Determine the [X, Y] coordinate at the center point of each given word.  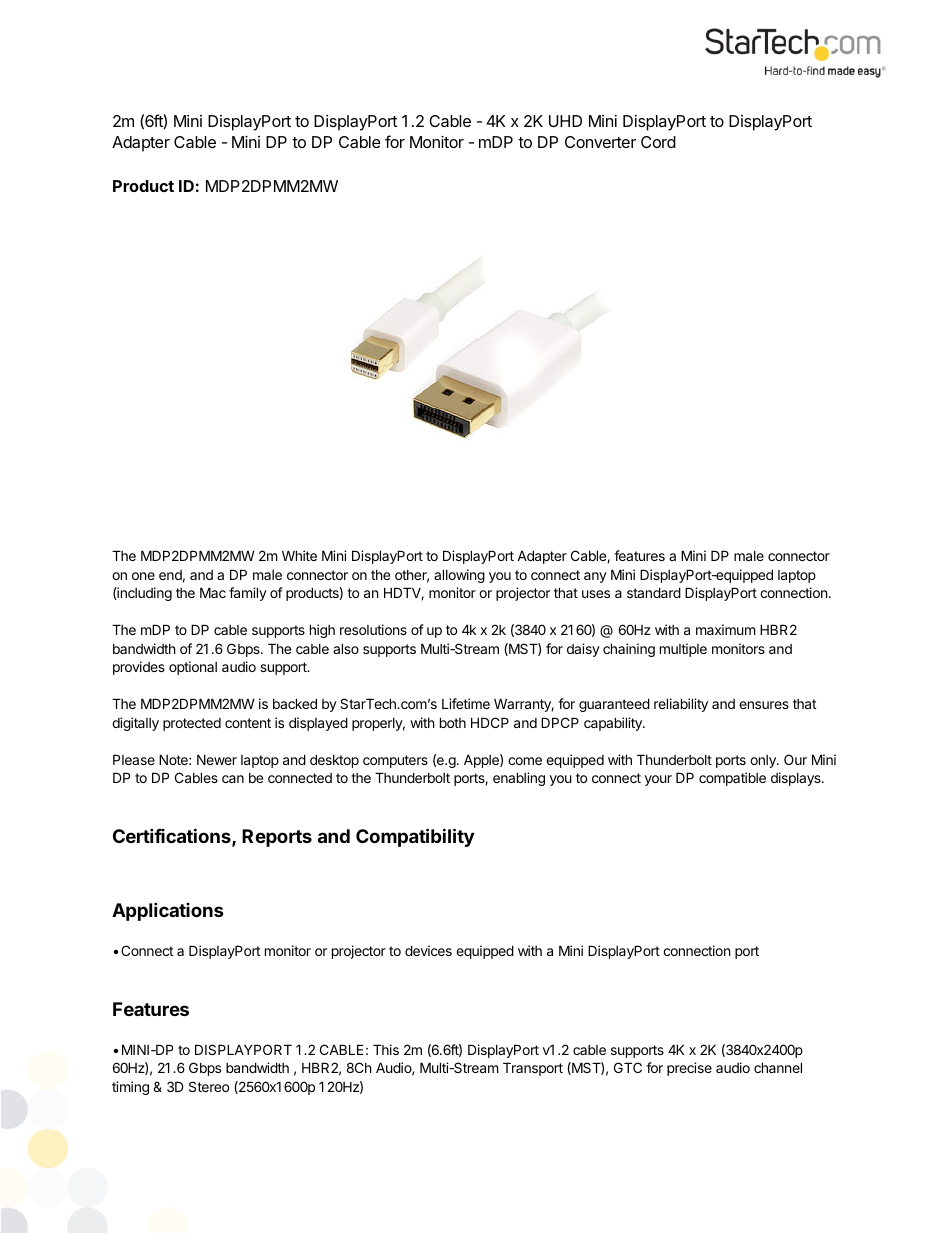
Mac [213, 592]
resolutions [373, 629]
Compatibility [415, 837]
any [595, 577]
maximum [725, 629]
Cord [658, 142]
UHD [565, 121]
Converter [600, 142]
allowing [459, 576]
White [299, 555]
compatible [732, 779]
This [386, 1049]
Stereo [209, 1086]
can [233, 779]
